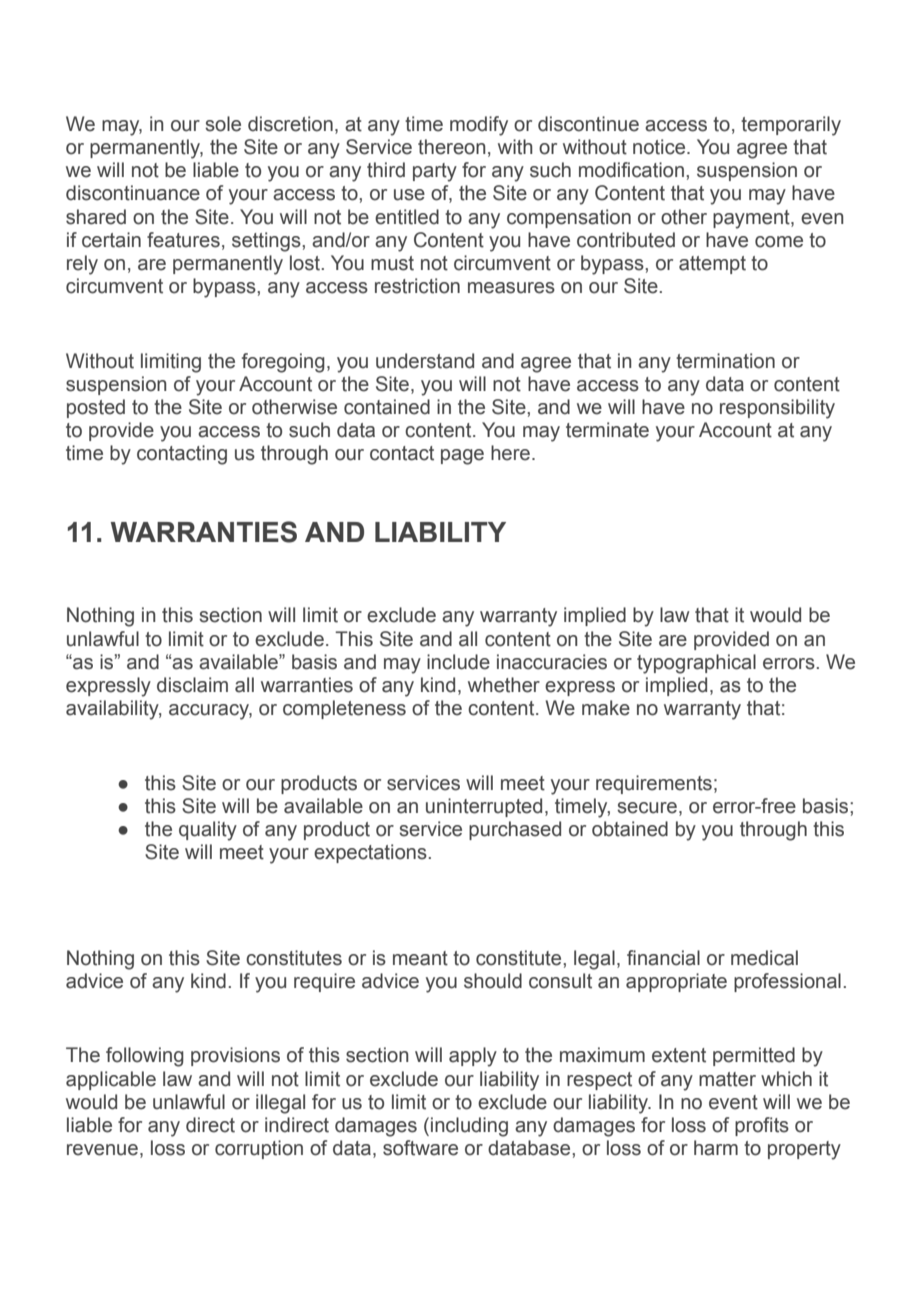 The image size is (924, 1307). What do you see at coordinates (696, 664) in the page?
I see `typographical` at bounding box center [696, 664].
